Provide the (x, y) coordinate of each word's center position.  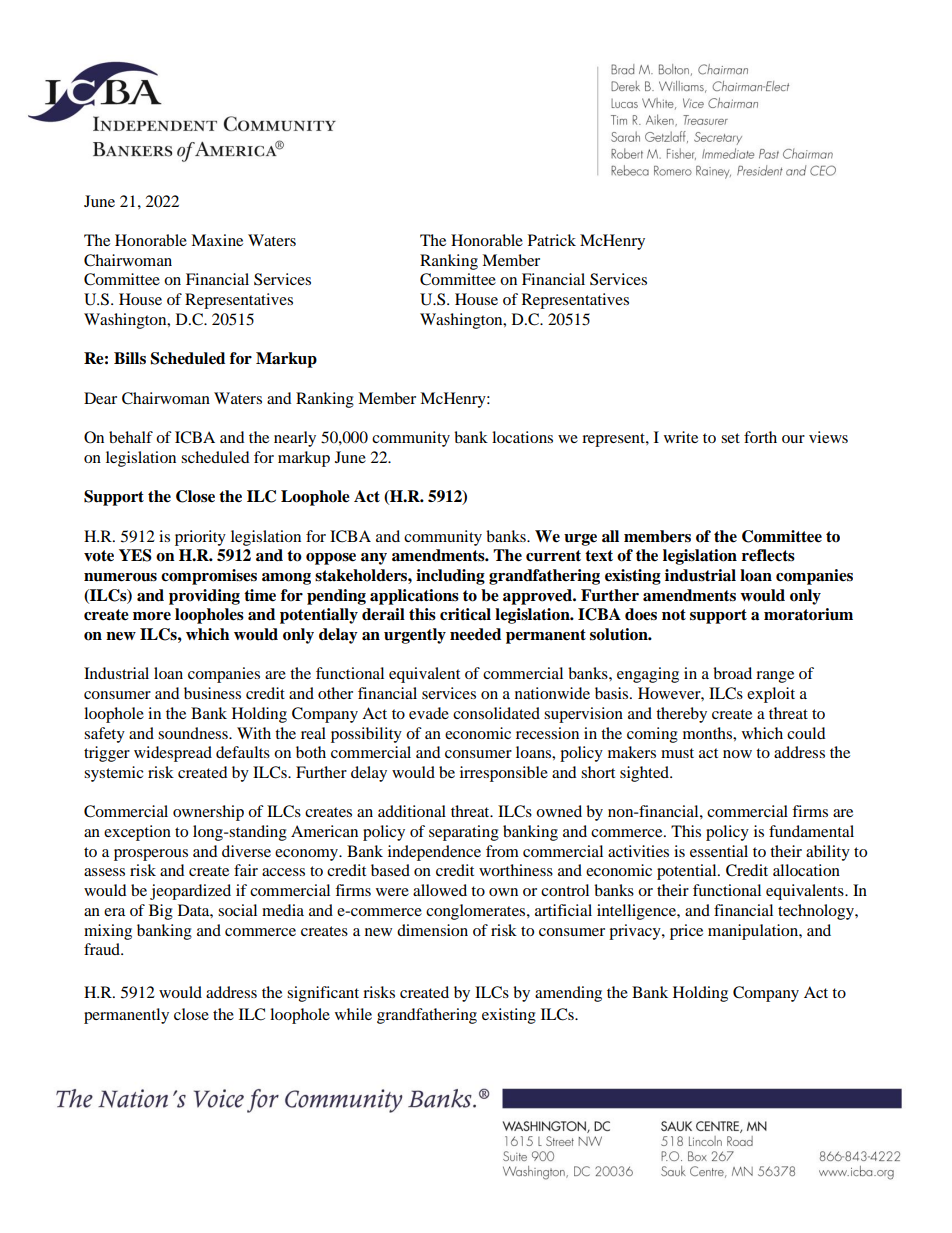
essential (719, 851)
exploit (771, 695)
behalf (131, 437)
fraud (103, 949)
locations (522, 437)
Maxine (217, 240)
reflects (768, 555)
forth (760, 437)
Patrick (552, 240)
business (212, 693)
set (730, 438)
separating (464, 833)
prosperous (151, 855)
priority (200, 538)
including (450, 577)
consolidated (496, 713)
